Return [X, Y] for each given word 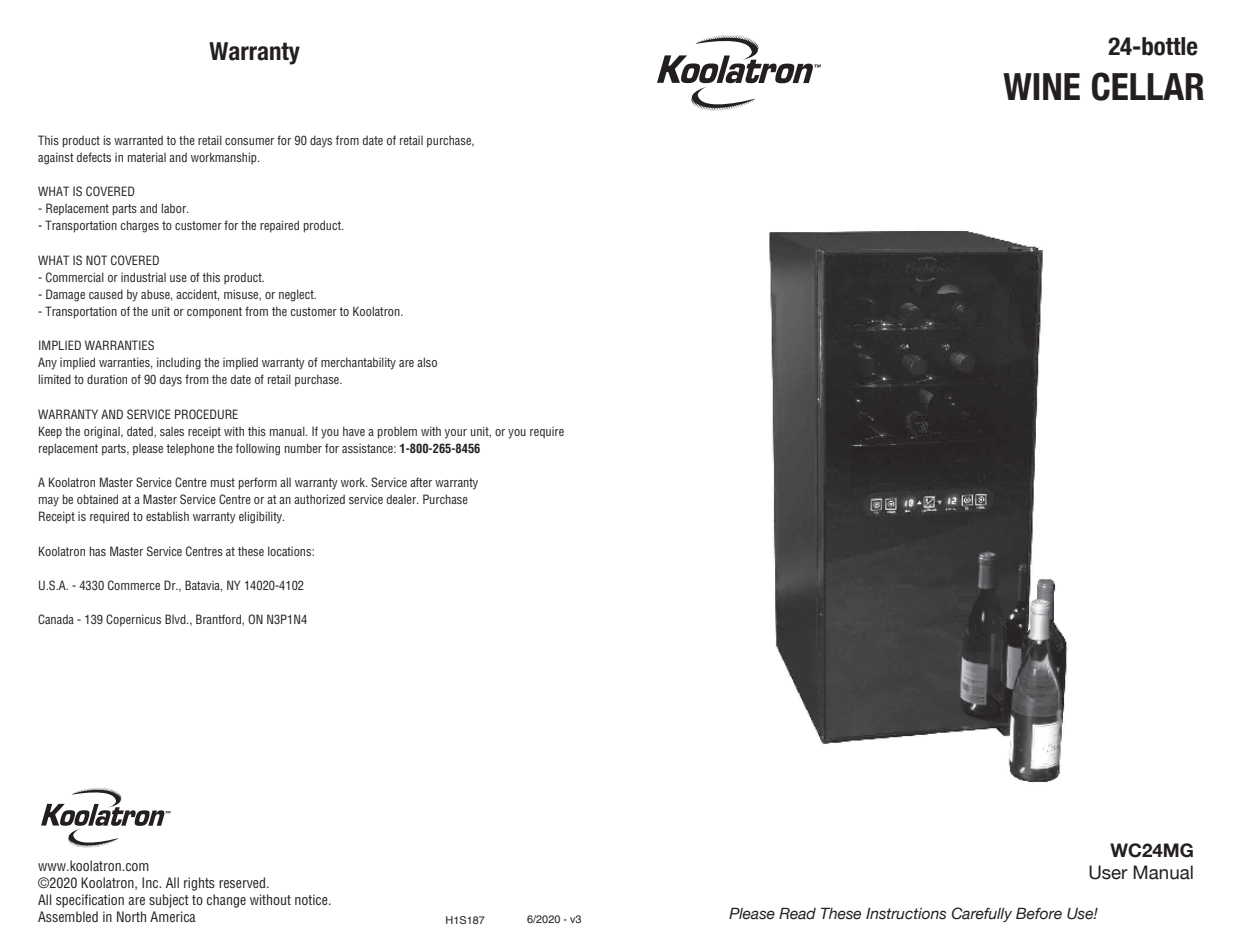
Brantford [219, 620]
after [421, 482]
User [1108, 872]
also [427, 362]
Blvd [176, 619]
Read [797, 913]
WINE [1041, 86]
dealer [402, 499]
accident [198, 295]
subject [169, 901]
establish [167, 516]
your [455, 434]
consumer [249, 141]
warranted [138, 140]
